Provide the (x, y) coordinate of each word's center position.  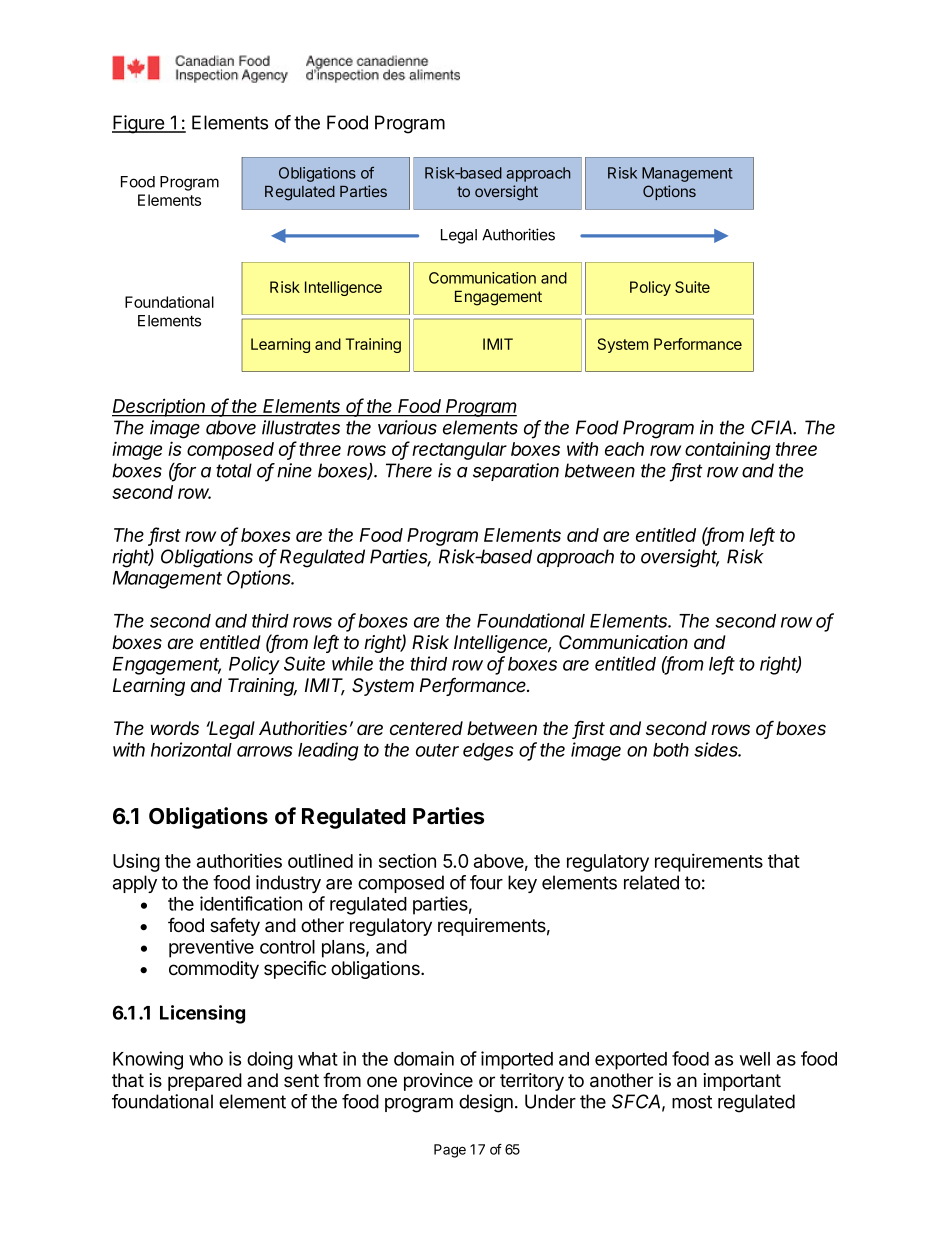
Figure (139, 124)
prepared (205, 1082)
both (671, 750)
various (407, 427)
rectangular (459, 451)
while (352, 663)
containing (728, 450)
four (486, 882)
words (175, 728)
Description (160, 407)
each (624, 449)
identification (251, 903)
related (651, 882)
